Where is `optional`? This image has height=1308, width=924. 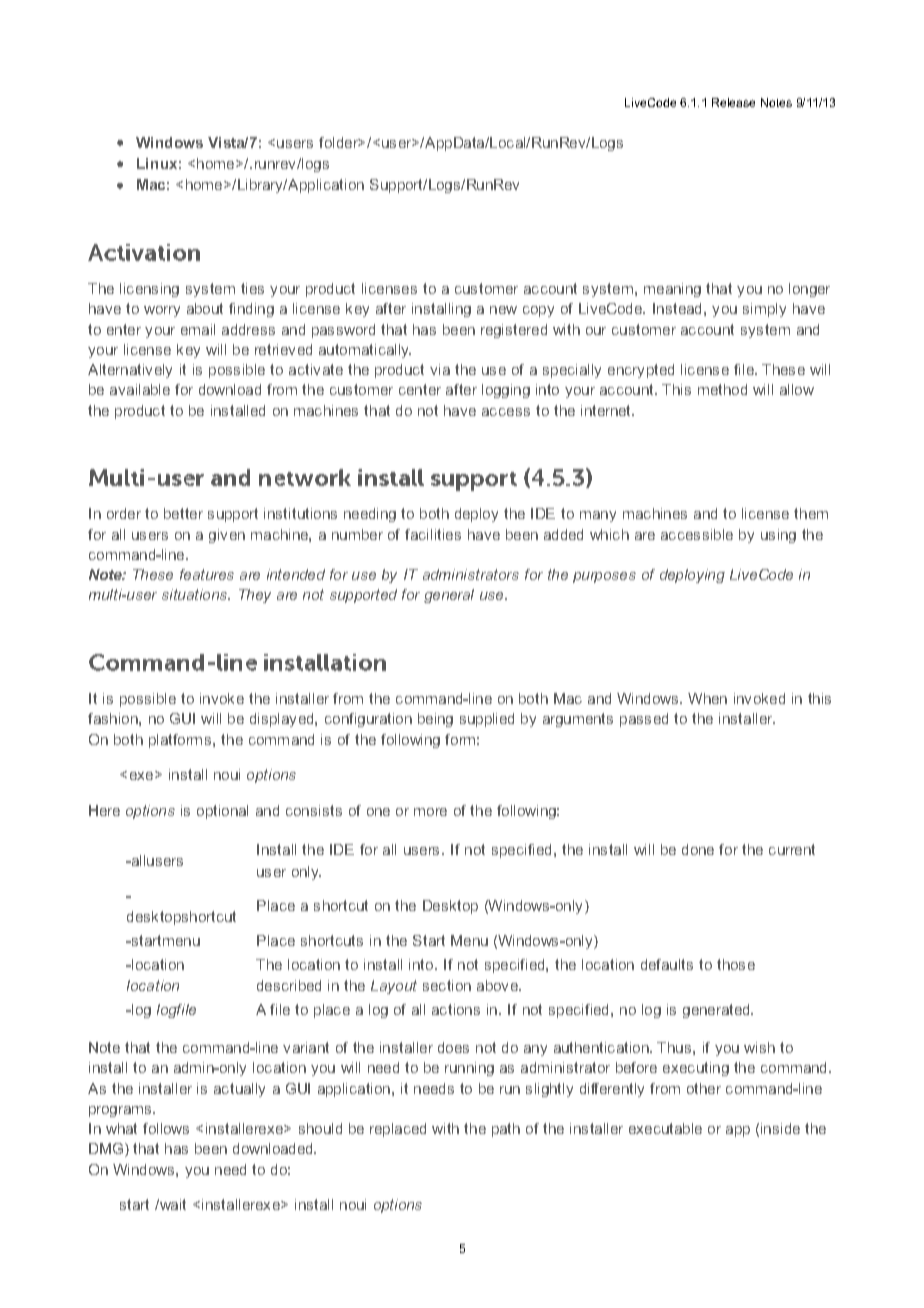
optional is located at coordinates (222, 812).
